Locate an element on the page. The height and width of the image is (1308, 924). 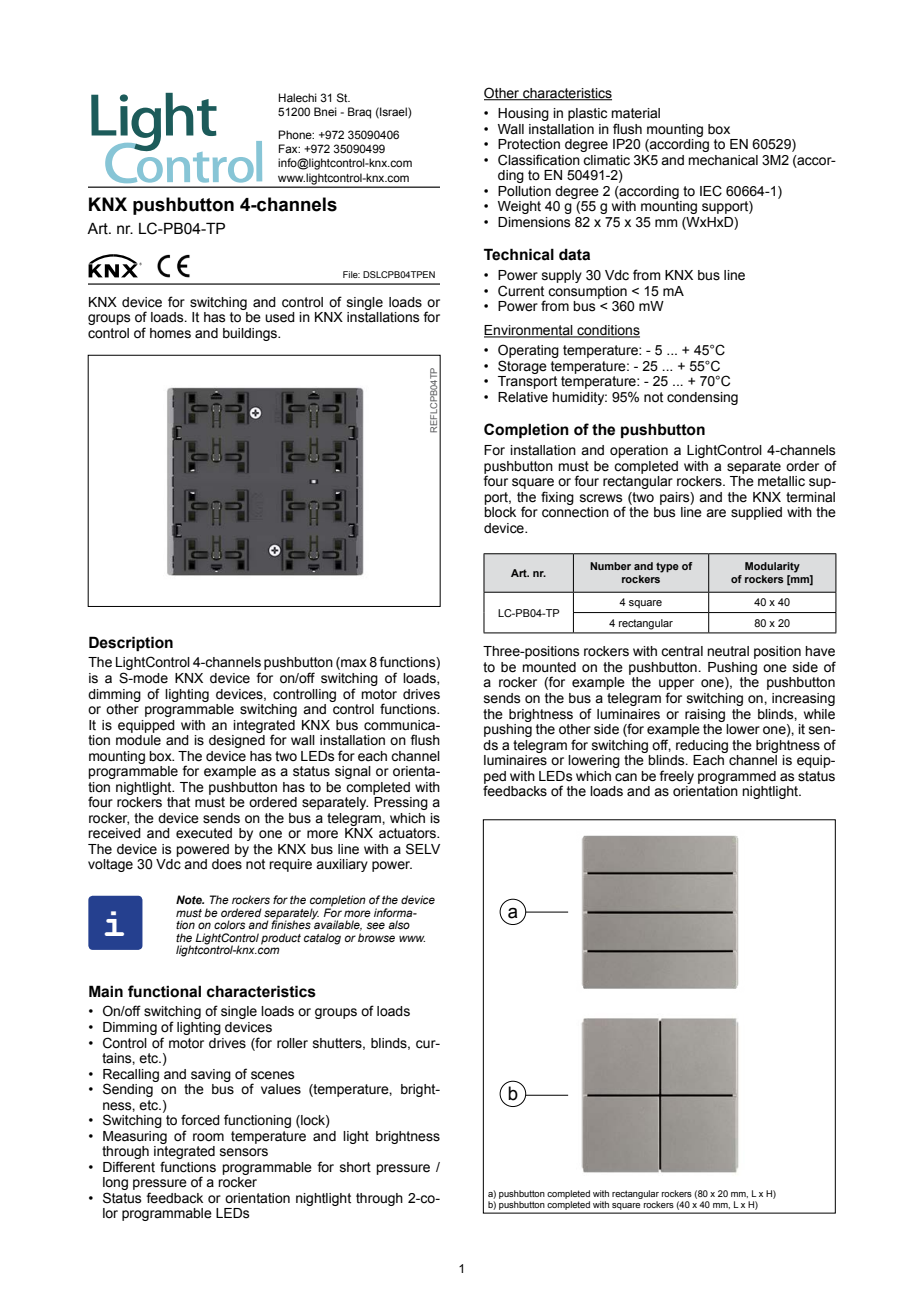
mounted is located at coordinates (549, 667).
